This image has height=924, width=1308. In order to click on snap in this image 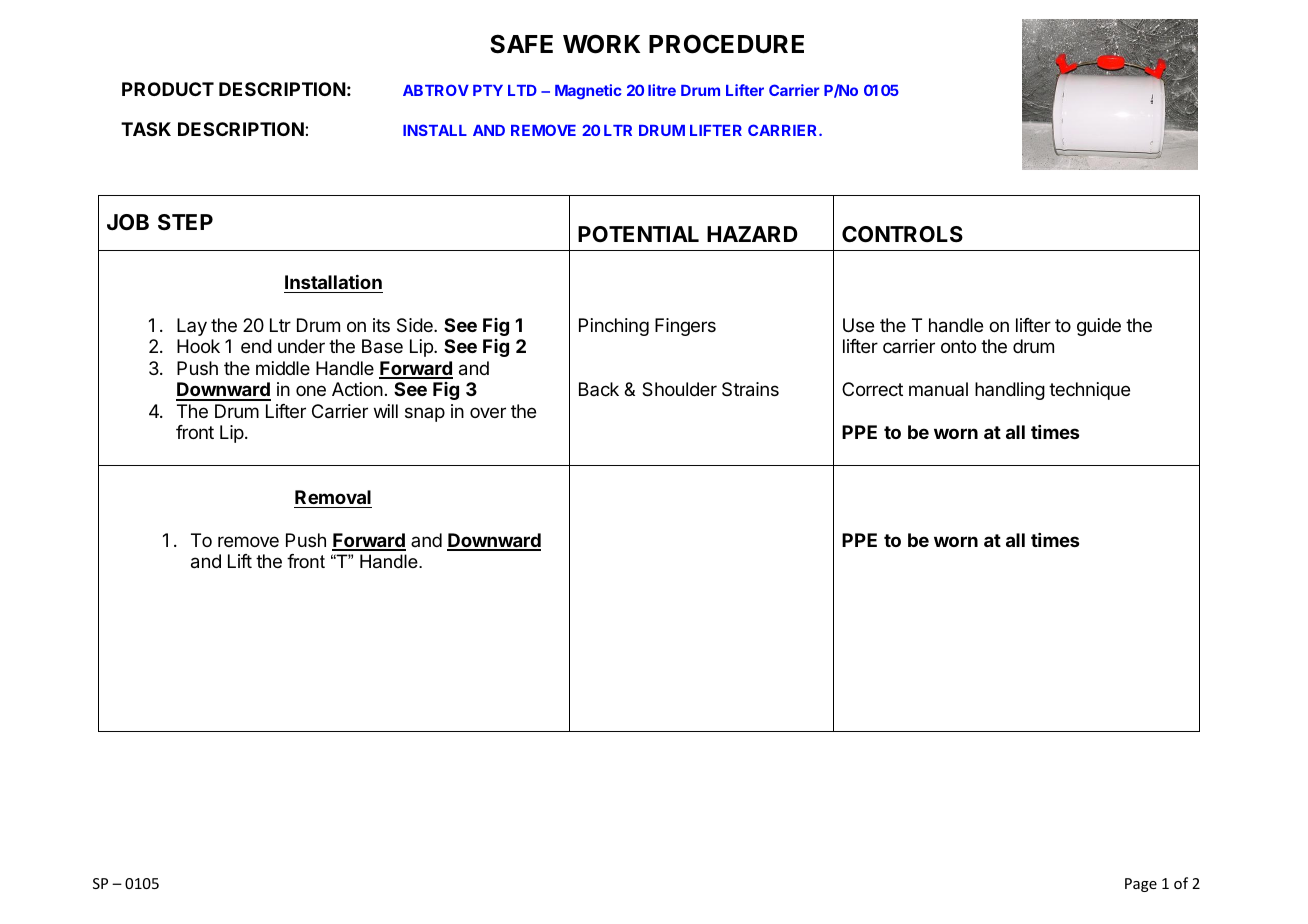, I will do `click(425, 414)`.
